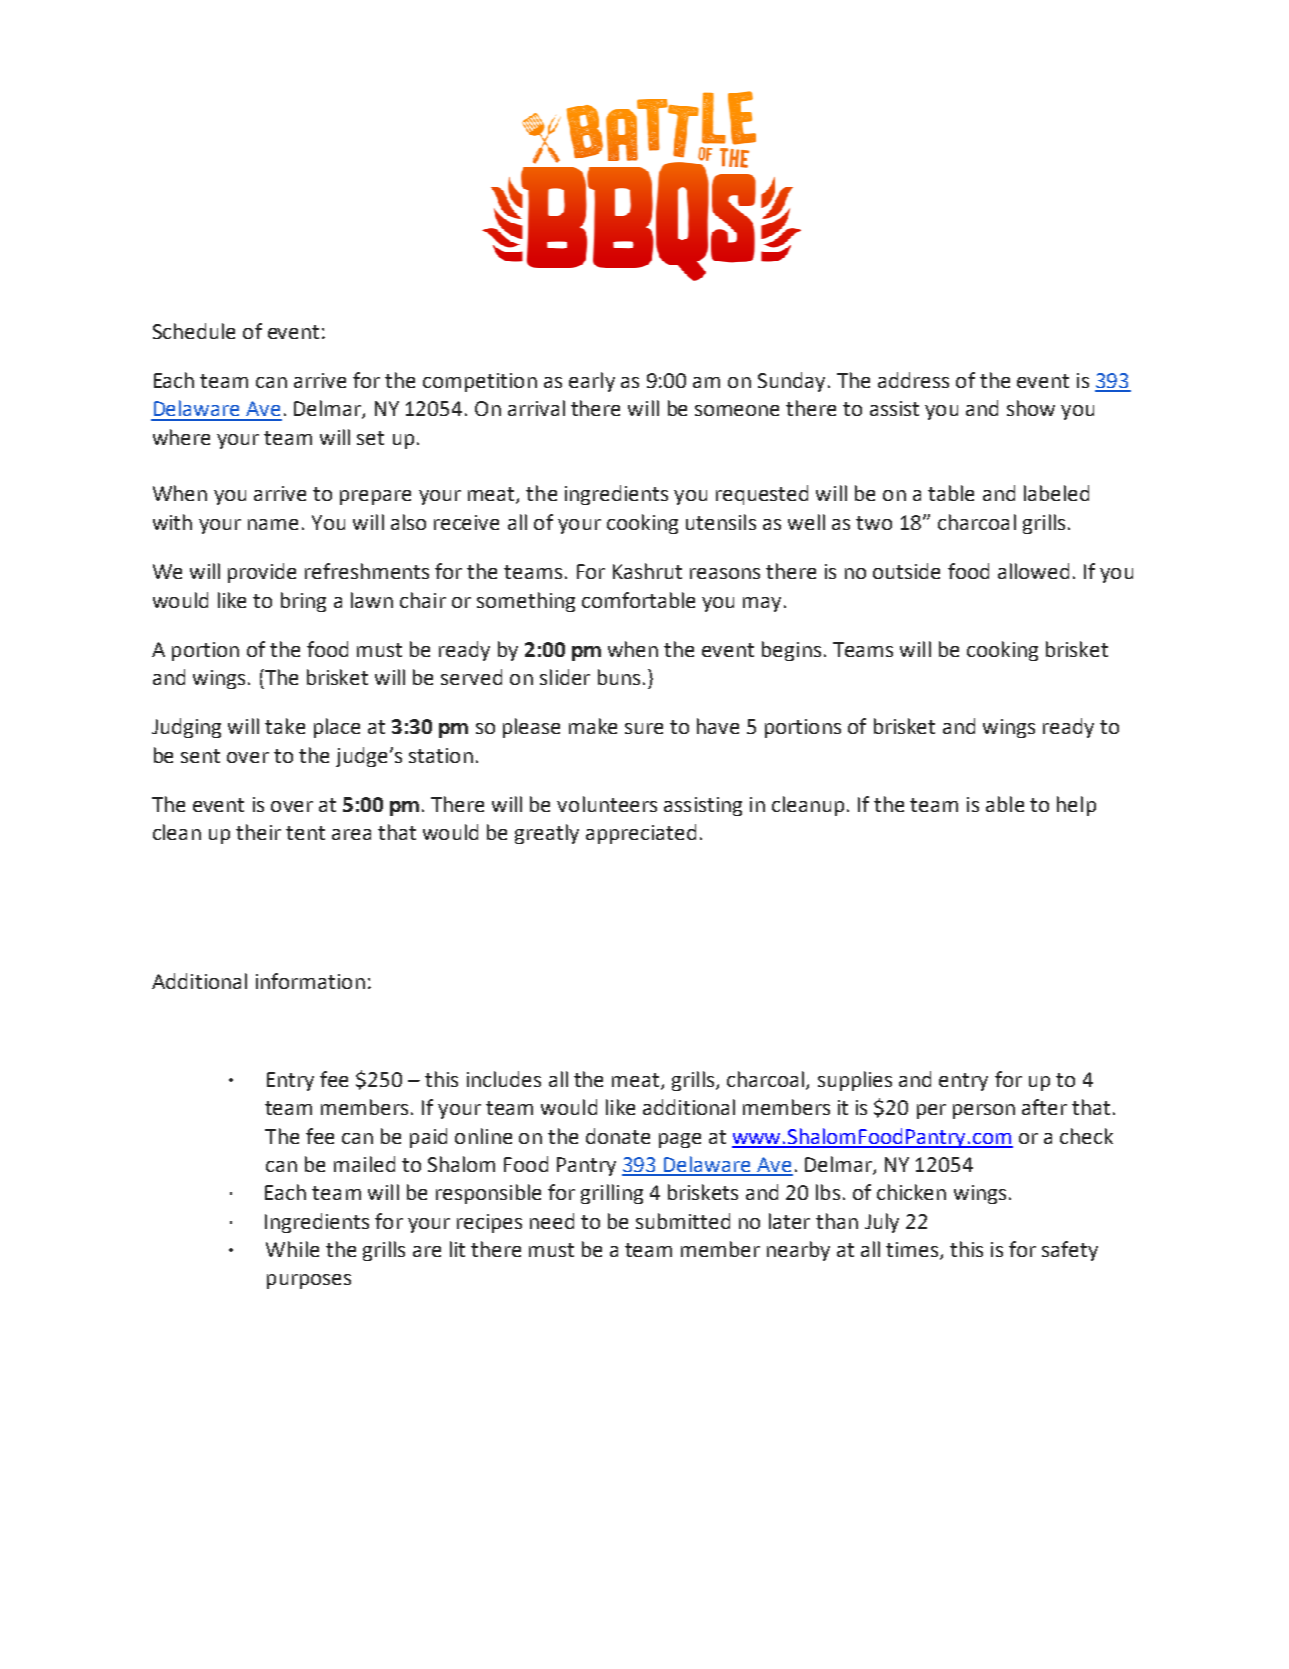 Image resolution: width=1289 pixels, height=1669 pixels. I want to click on buns, so click(619, 677).
